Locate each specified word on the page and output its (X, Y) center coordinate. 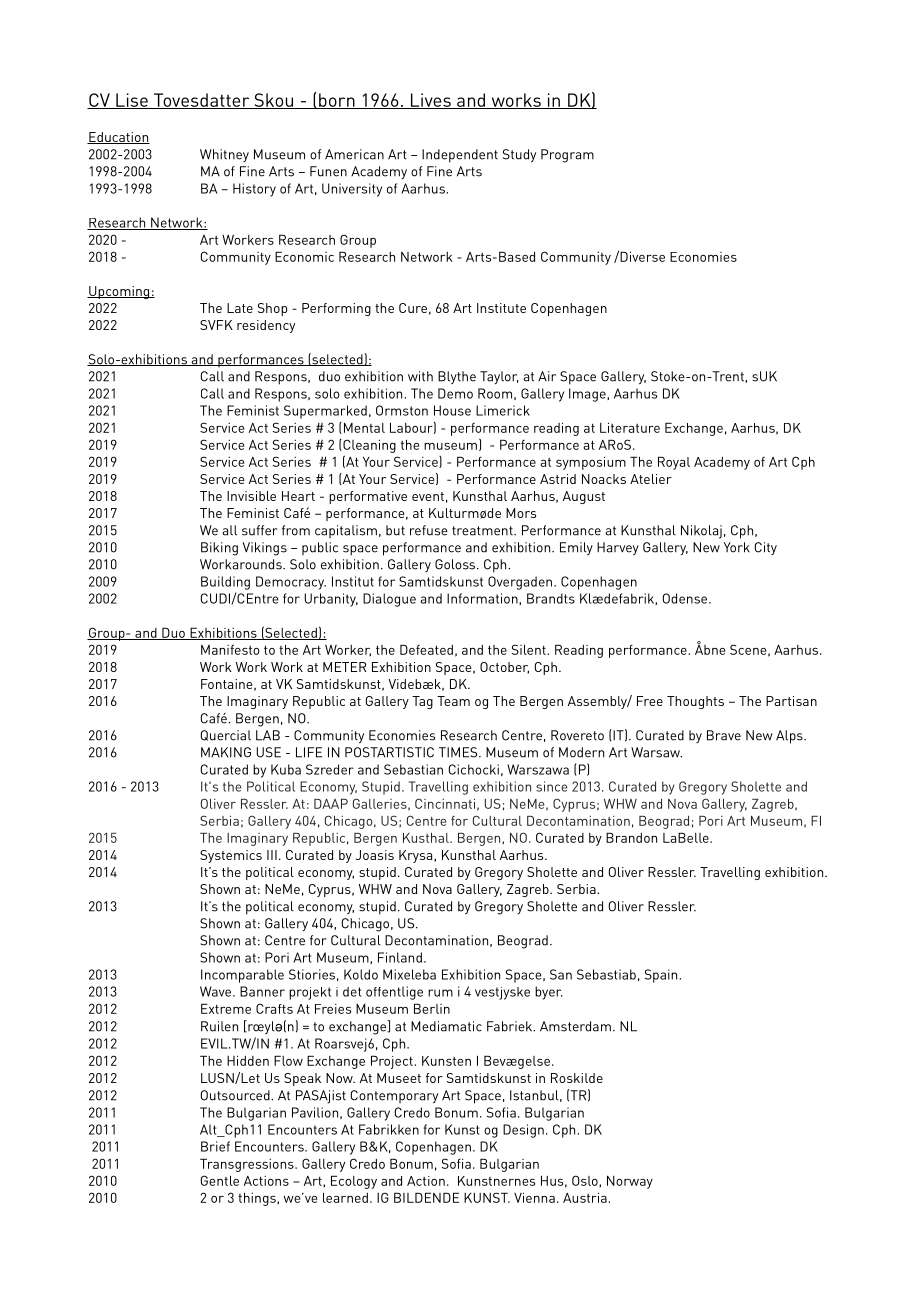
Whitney (224, 155)
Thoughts (695, 702)
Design (523, 1131)
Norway (630, 1182)
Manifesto (230, 649)
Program (567, 156)
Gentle (220, 1180)
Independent (460, 156)
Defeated (426, 649)
